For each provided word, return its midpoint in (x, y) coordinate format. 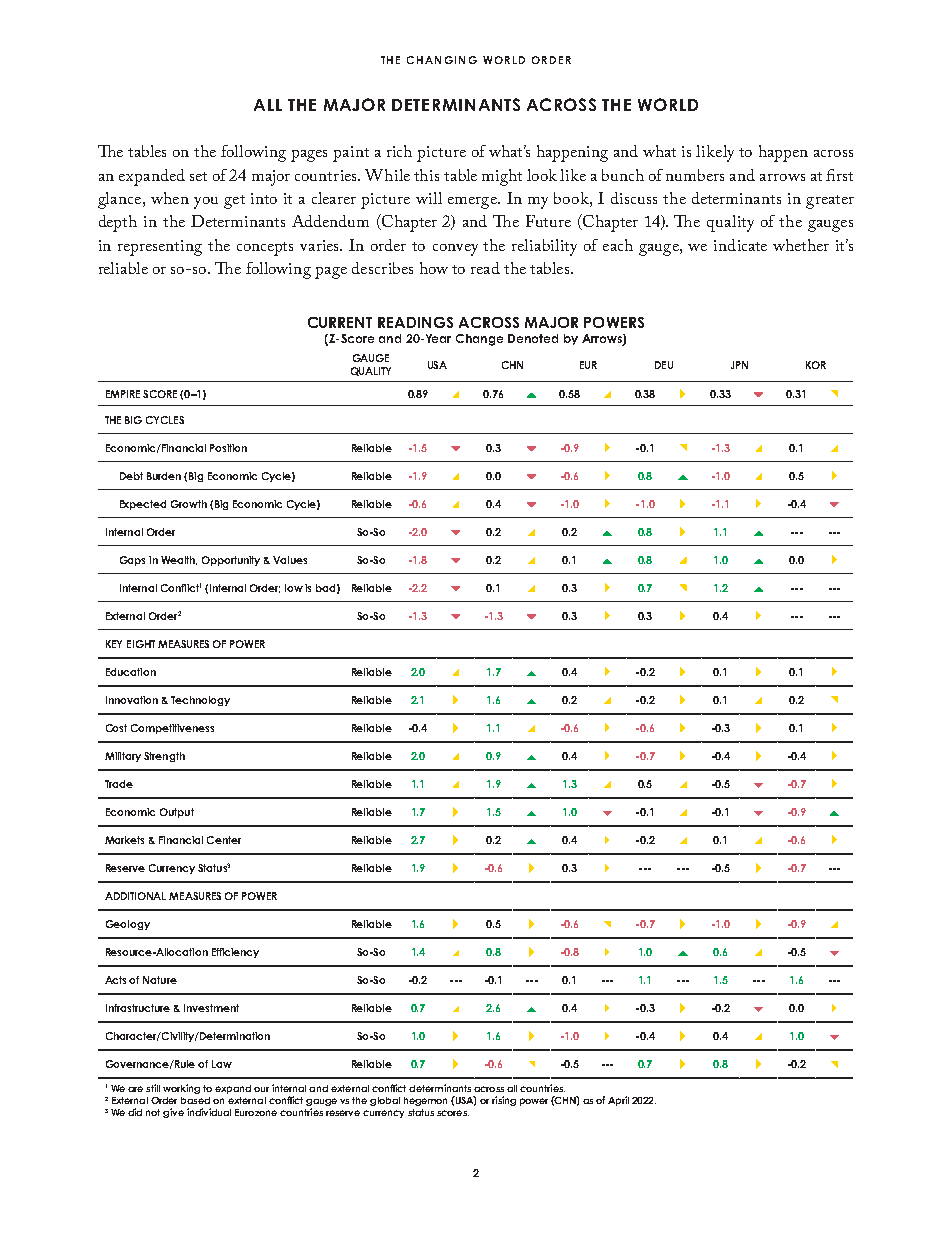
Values (290, 560)
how (434, 268)
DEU (664, 365)
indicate (740, 245)
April (618, 1101)
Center (224, 840)
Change (479, 340)
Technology (200, 701)
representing (160, 248)
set (198, 176)
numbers (695, 175)
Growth (189, 504)
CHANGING (442, 60)
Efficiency (235, 953)
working (181, 1089)
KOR (816, 365)
